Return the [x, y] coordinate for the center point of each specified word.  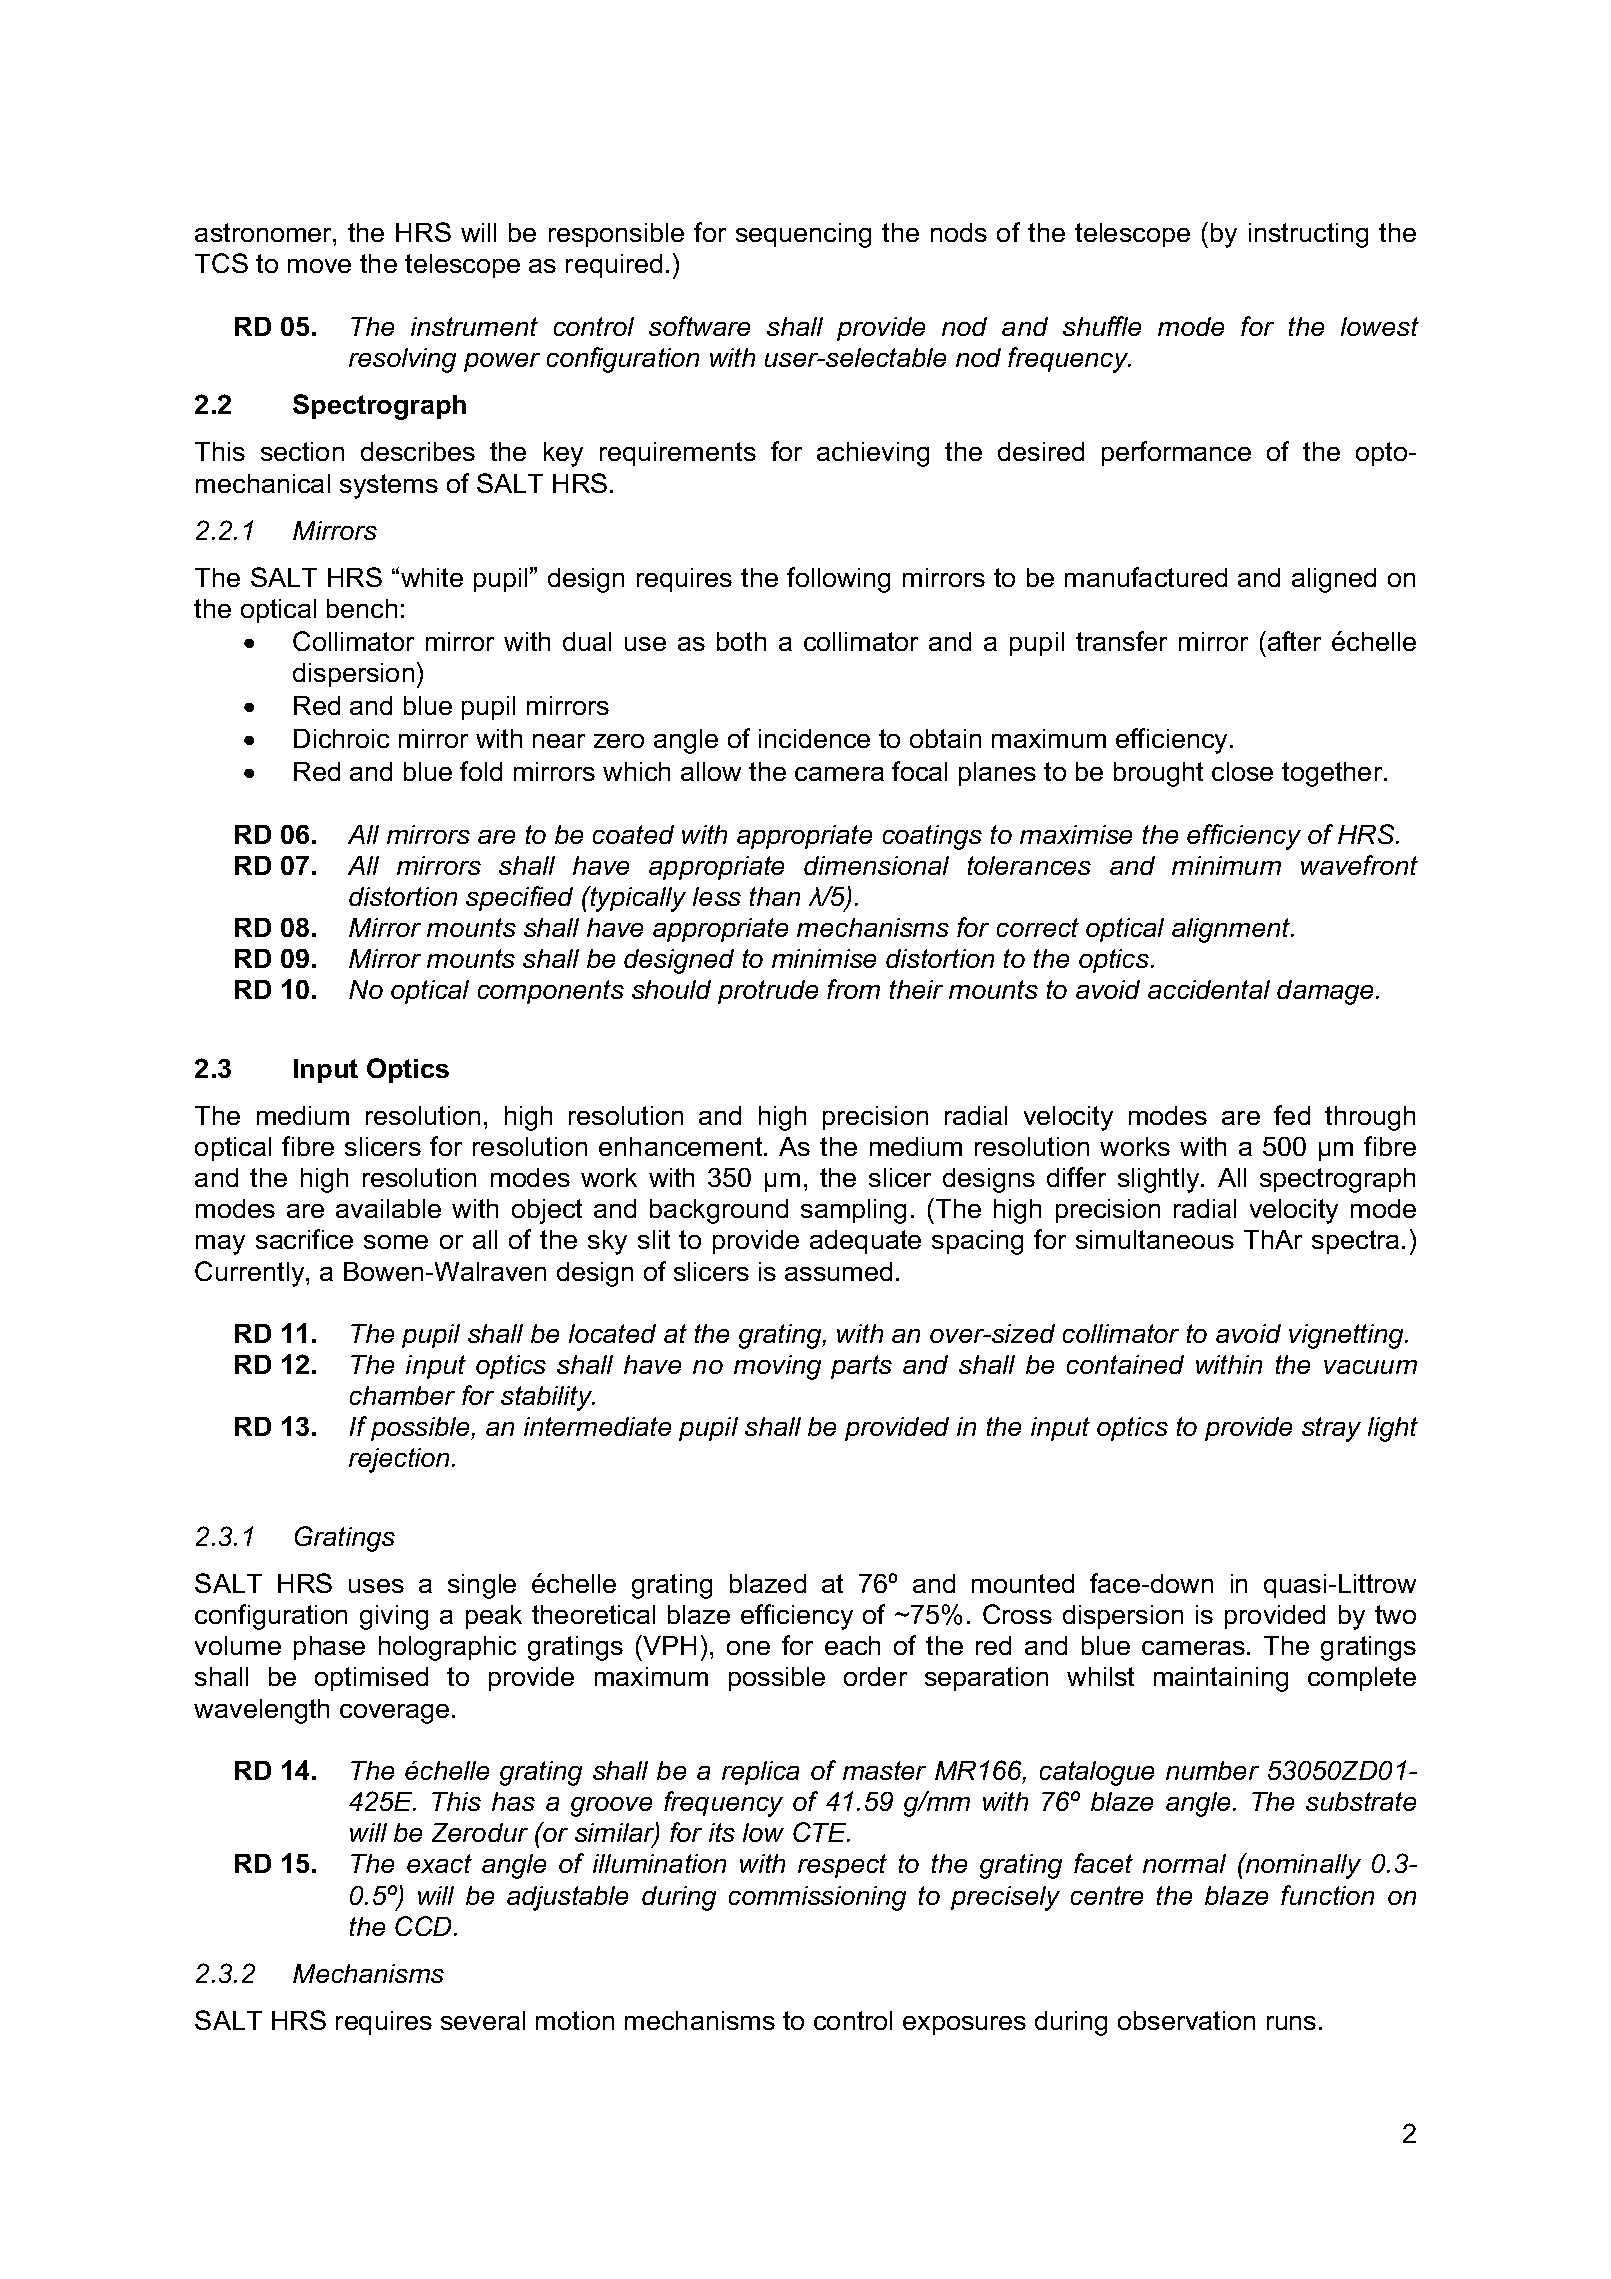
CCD [425, 1926]
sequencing [803, 235]
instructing [1308, 235]
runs [1291, 2023]
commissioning [817, 1898]
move [319, 266]
